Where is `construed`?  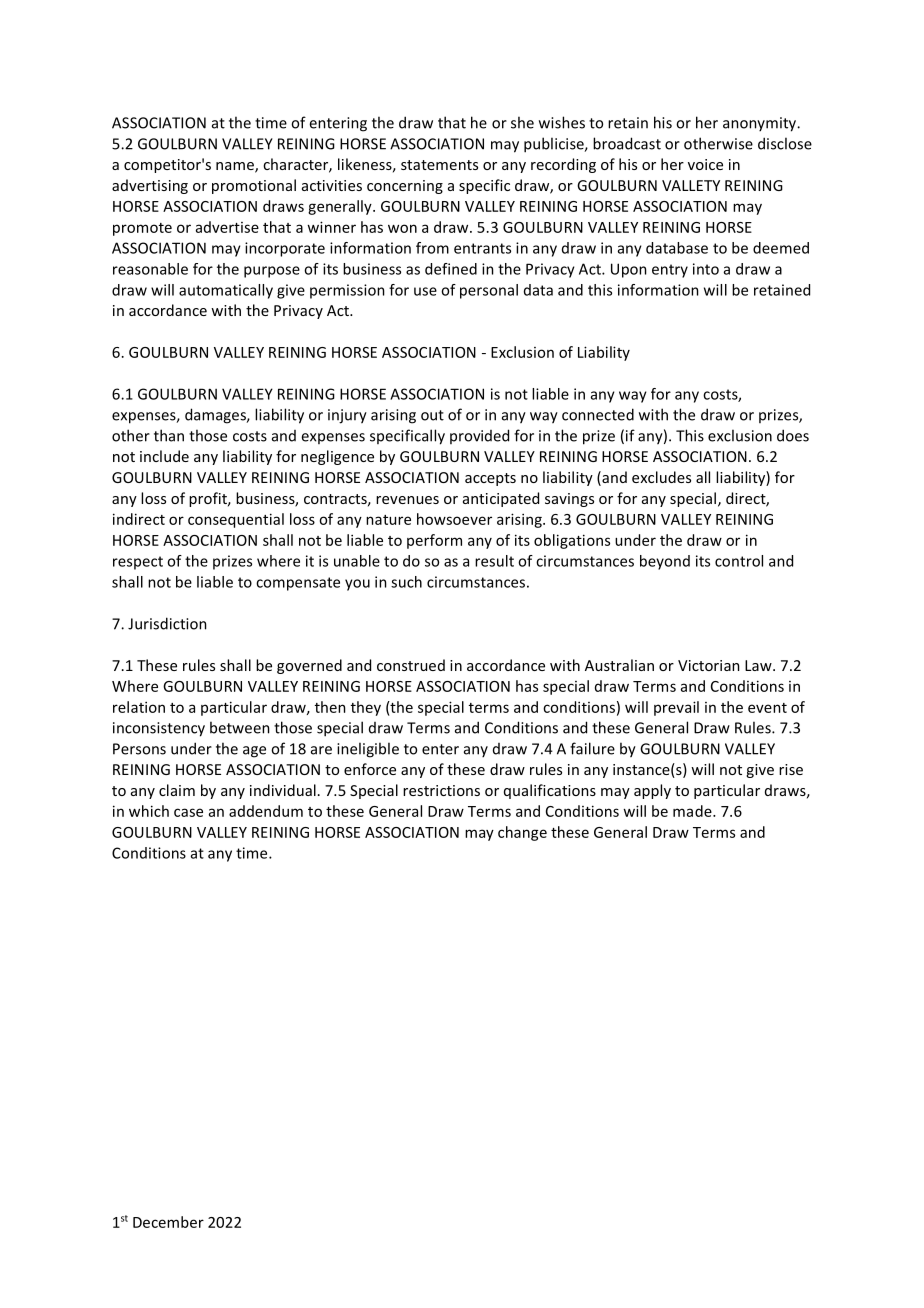
construed is located at coordinates (411, 665).
